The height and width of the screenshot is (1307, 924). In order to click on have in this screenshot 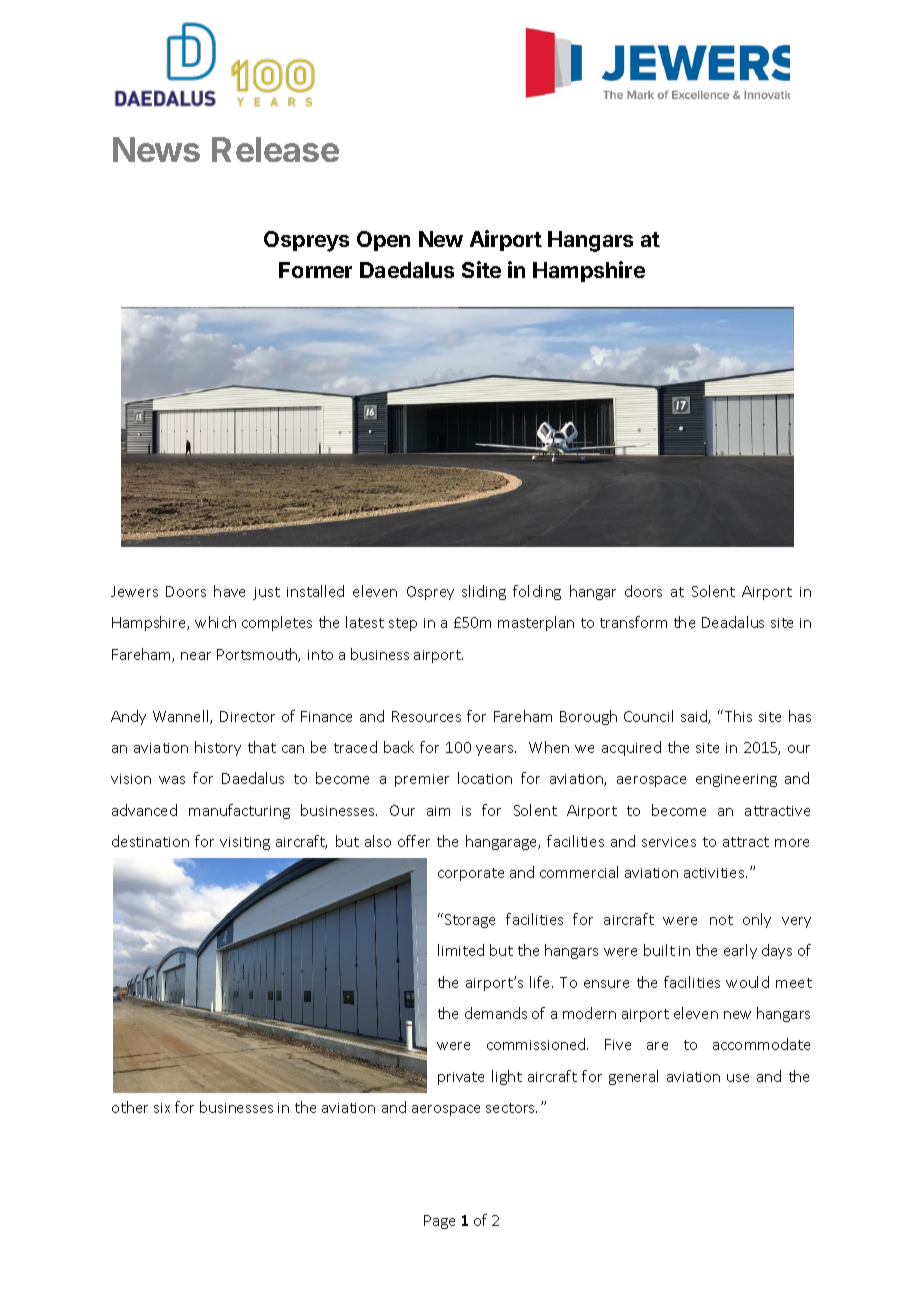, I will do `click(229, 591)`.
